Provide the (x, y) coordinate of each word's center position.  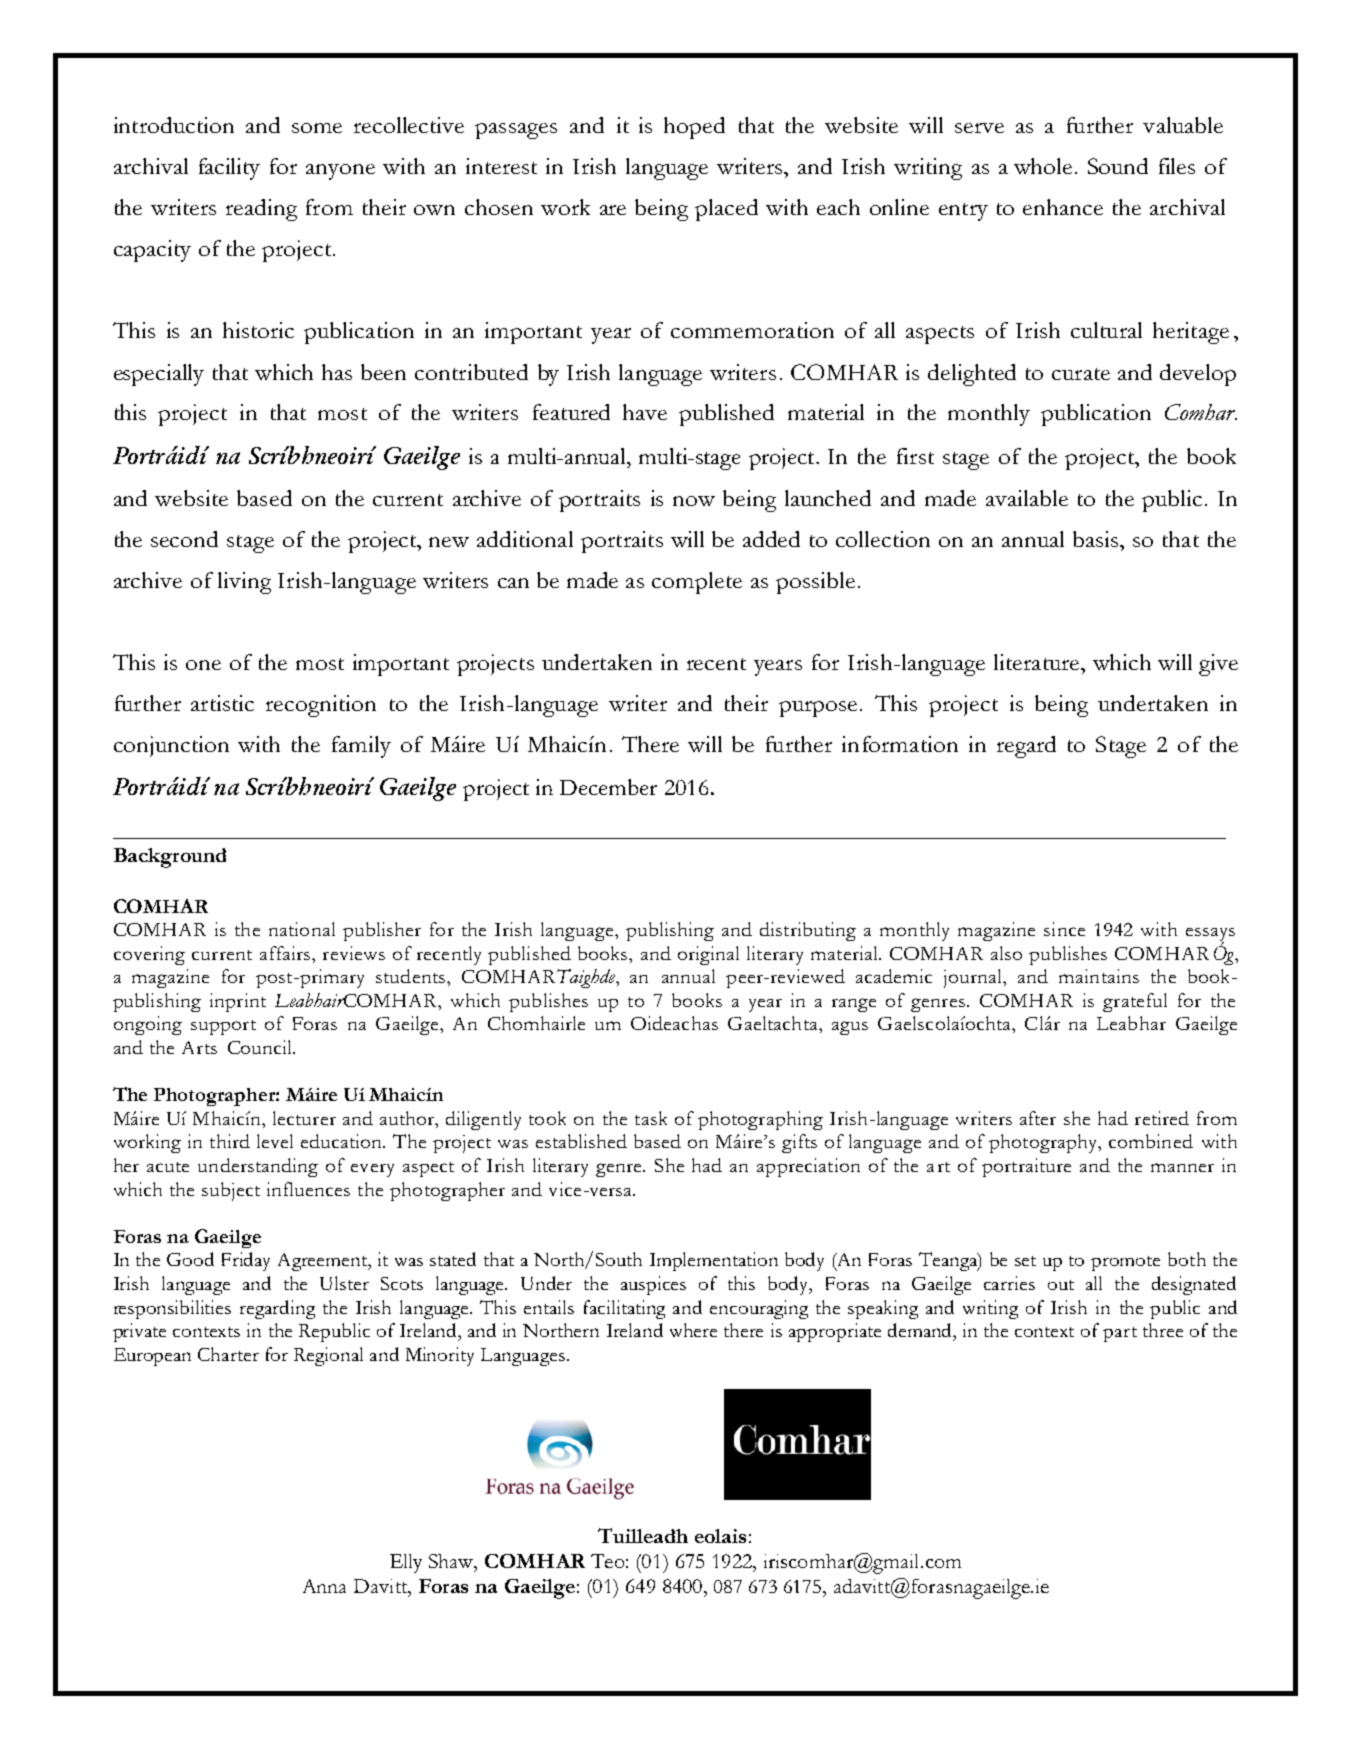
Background (170, 858)
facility (229, 169)
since (1064, 929)
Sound (1118, 166)
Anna (324, 1586)
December (608, 787)
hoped (694, 128)
